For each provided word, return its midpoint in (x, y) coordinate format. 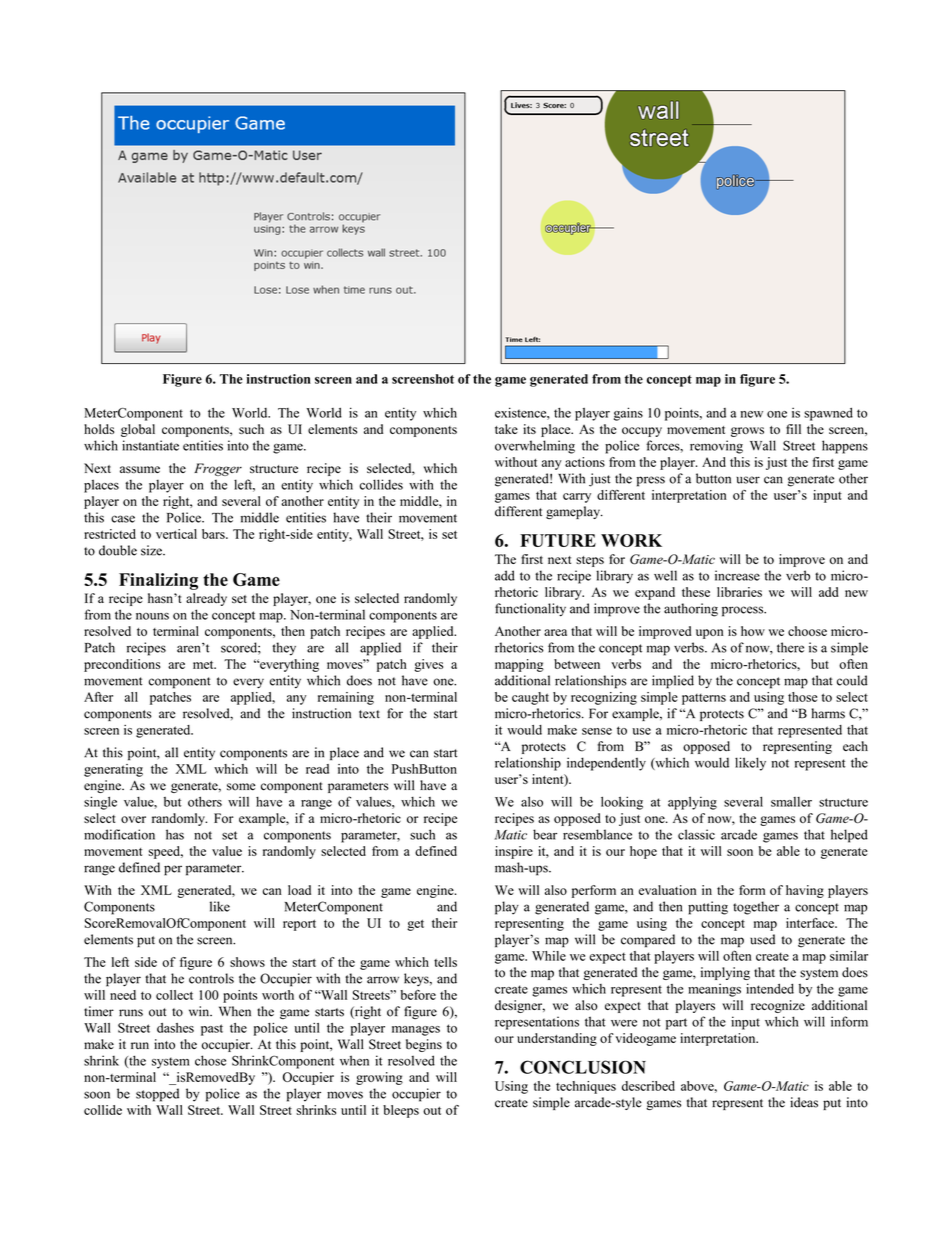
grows (747, 432)
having (805, 891)
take (506, 429)
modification (119, 834)
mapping (519, 665)
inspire (514, 852)
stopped (157, 1095)
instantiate (150, 445)
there (790, 647)
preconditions (122, 665)
